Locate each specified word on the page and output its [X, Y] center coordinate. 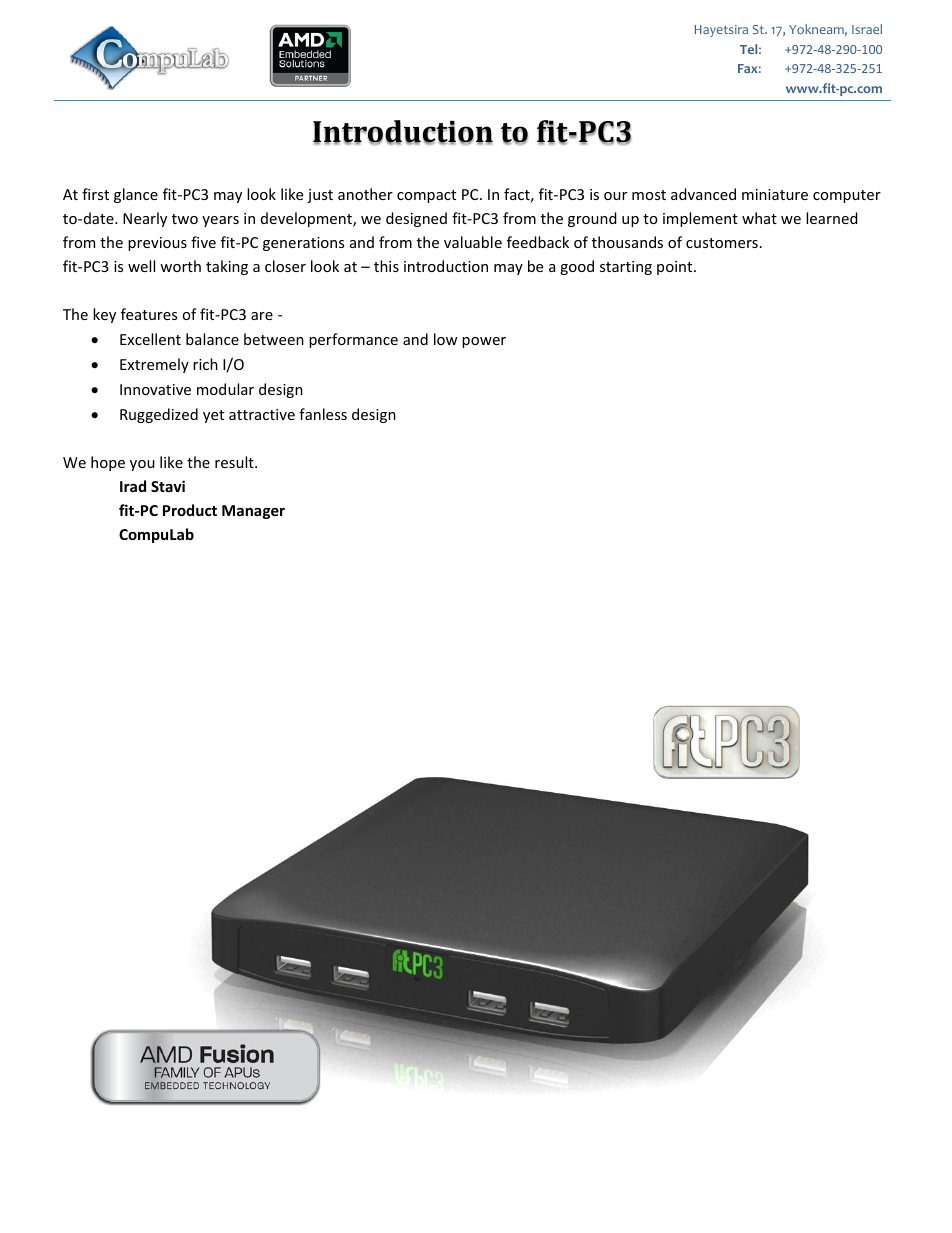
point [676, 268]
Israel [867, 29]
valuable [473, 242]
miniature [775, 194]
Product [190, 510]
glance [136, 195]
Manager [253, 512]
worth [180, 266]
